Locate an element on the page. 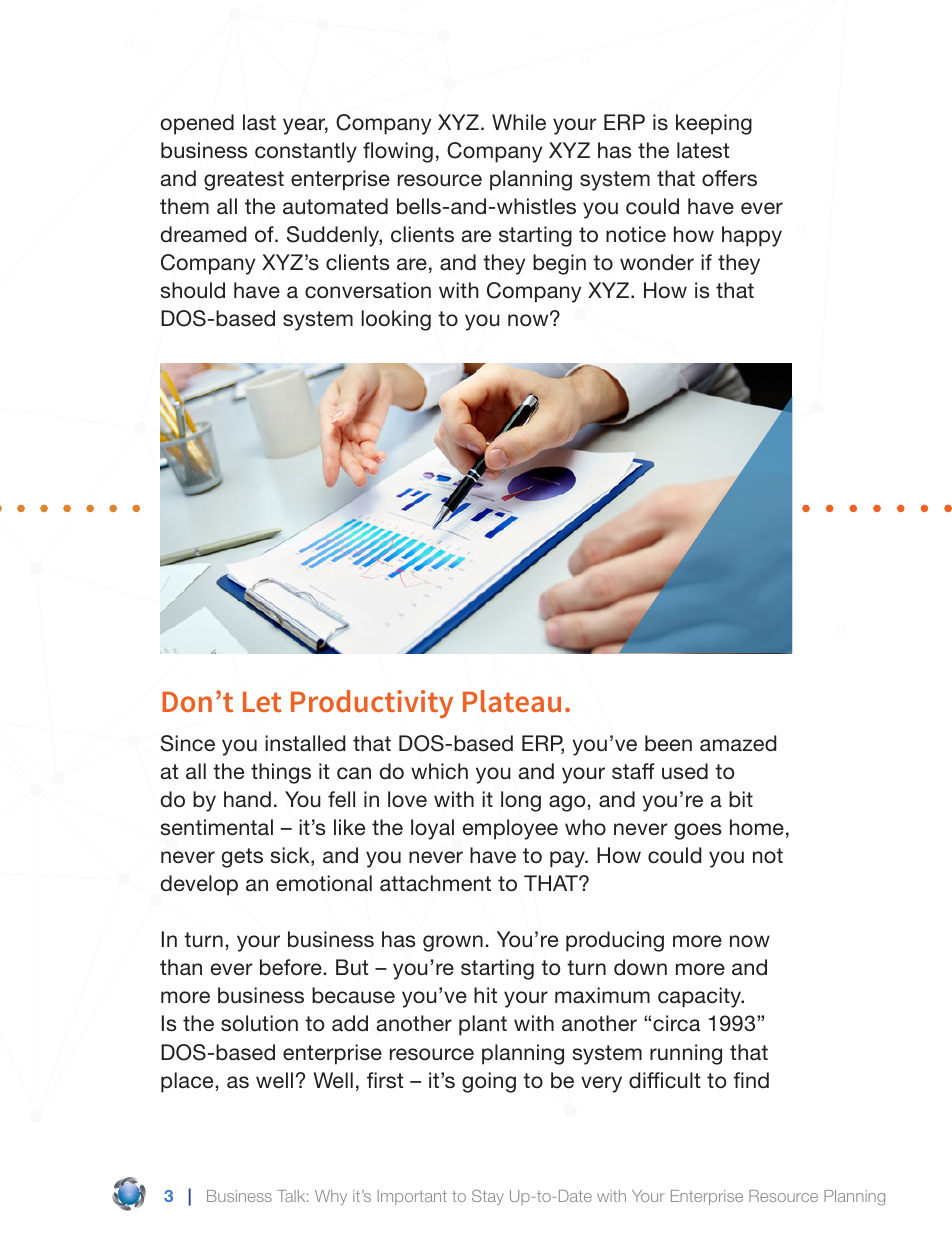  Plateau is located at coordinates (512, 701).
